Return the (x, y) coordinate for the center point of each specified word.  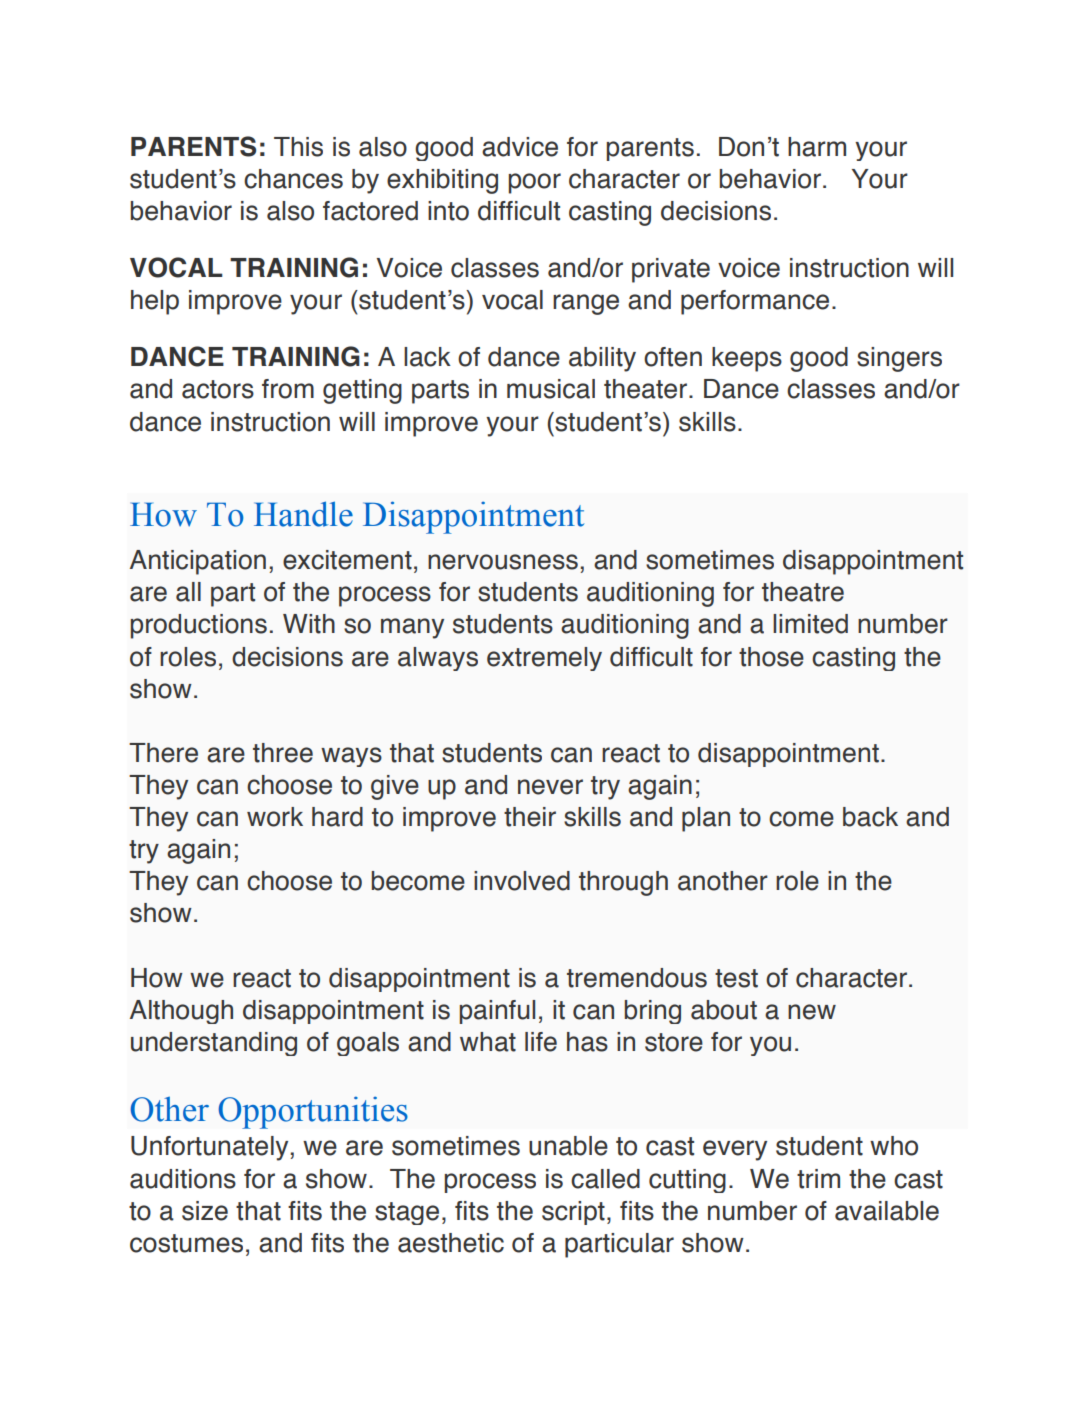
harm (817, 147)
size (205, 1211)
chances (293, 179)
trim (818, 1179)
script (573, 1213)
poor (535, 183)
